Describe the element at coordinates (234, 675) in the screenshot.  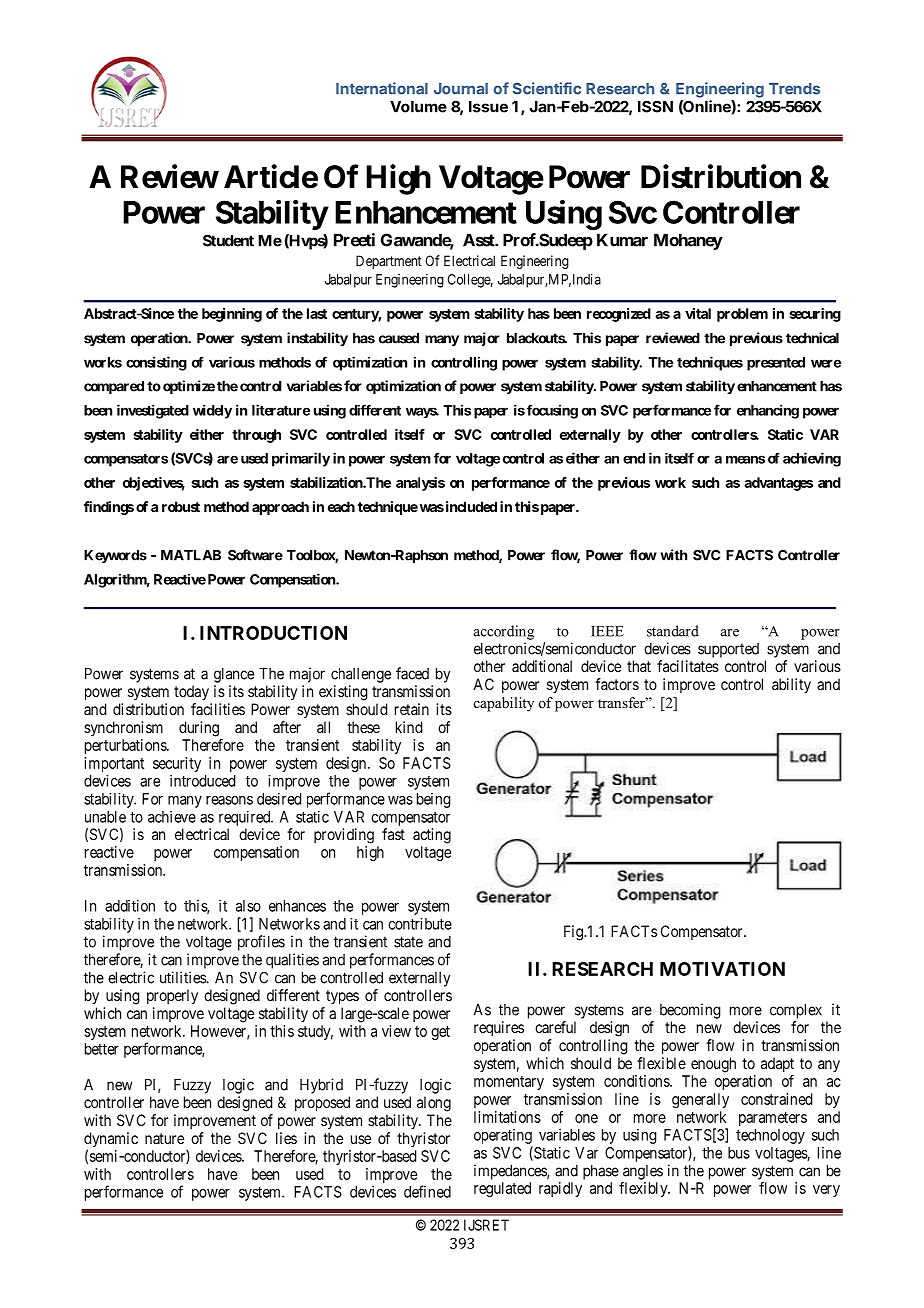
I see `glance` at that location.
